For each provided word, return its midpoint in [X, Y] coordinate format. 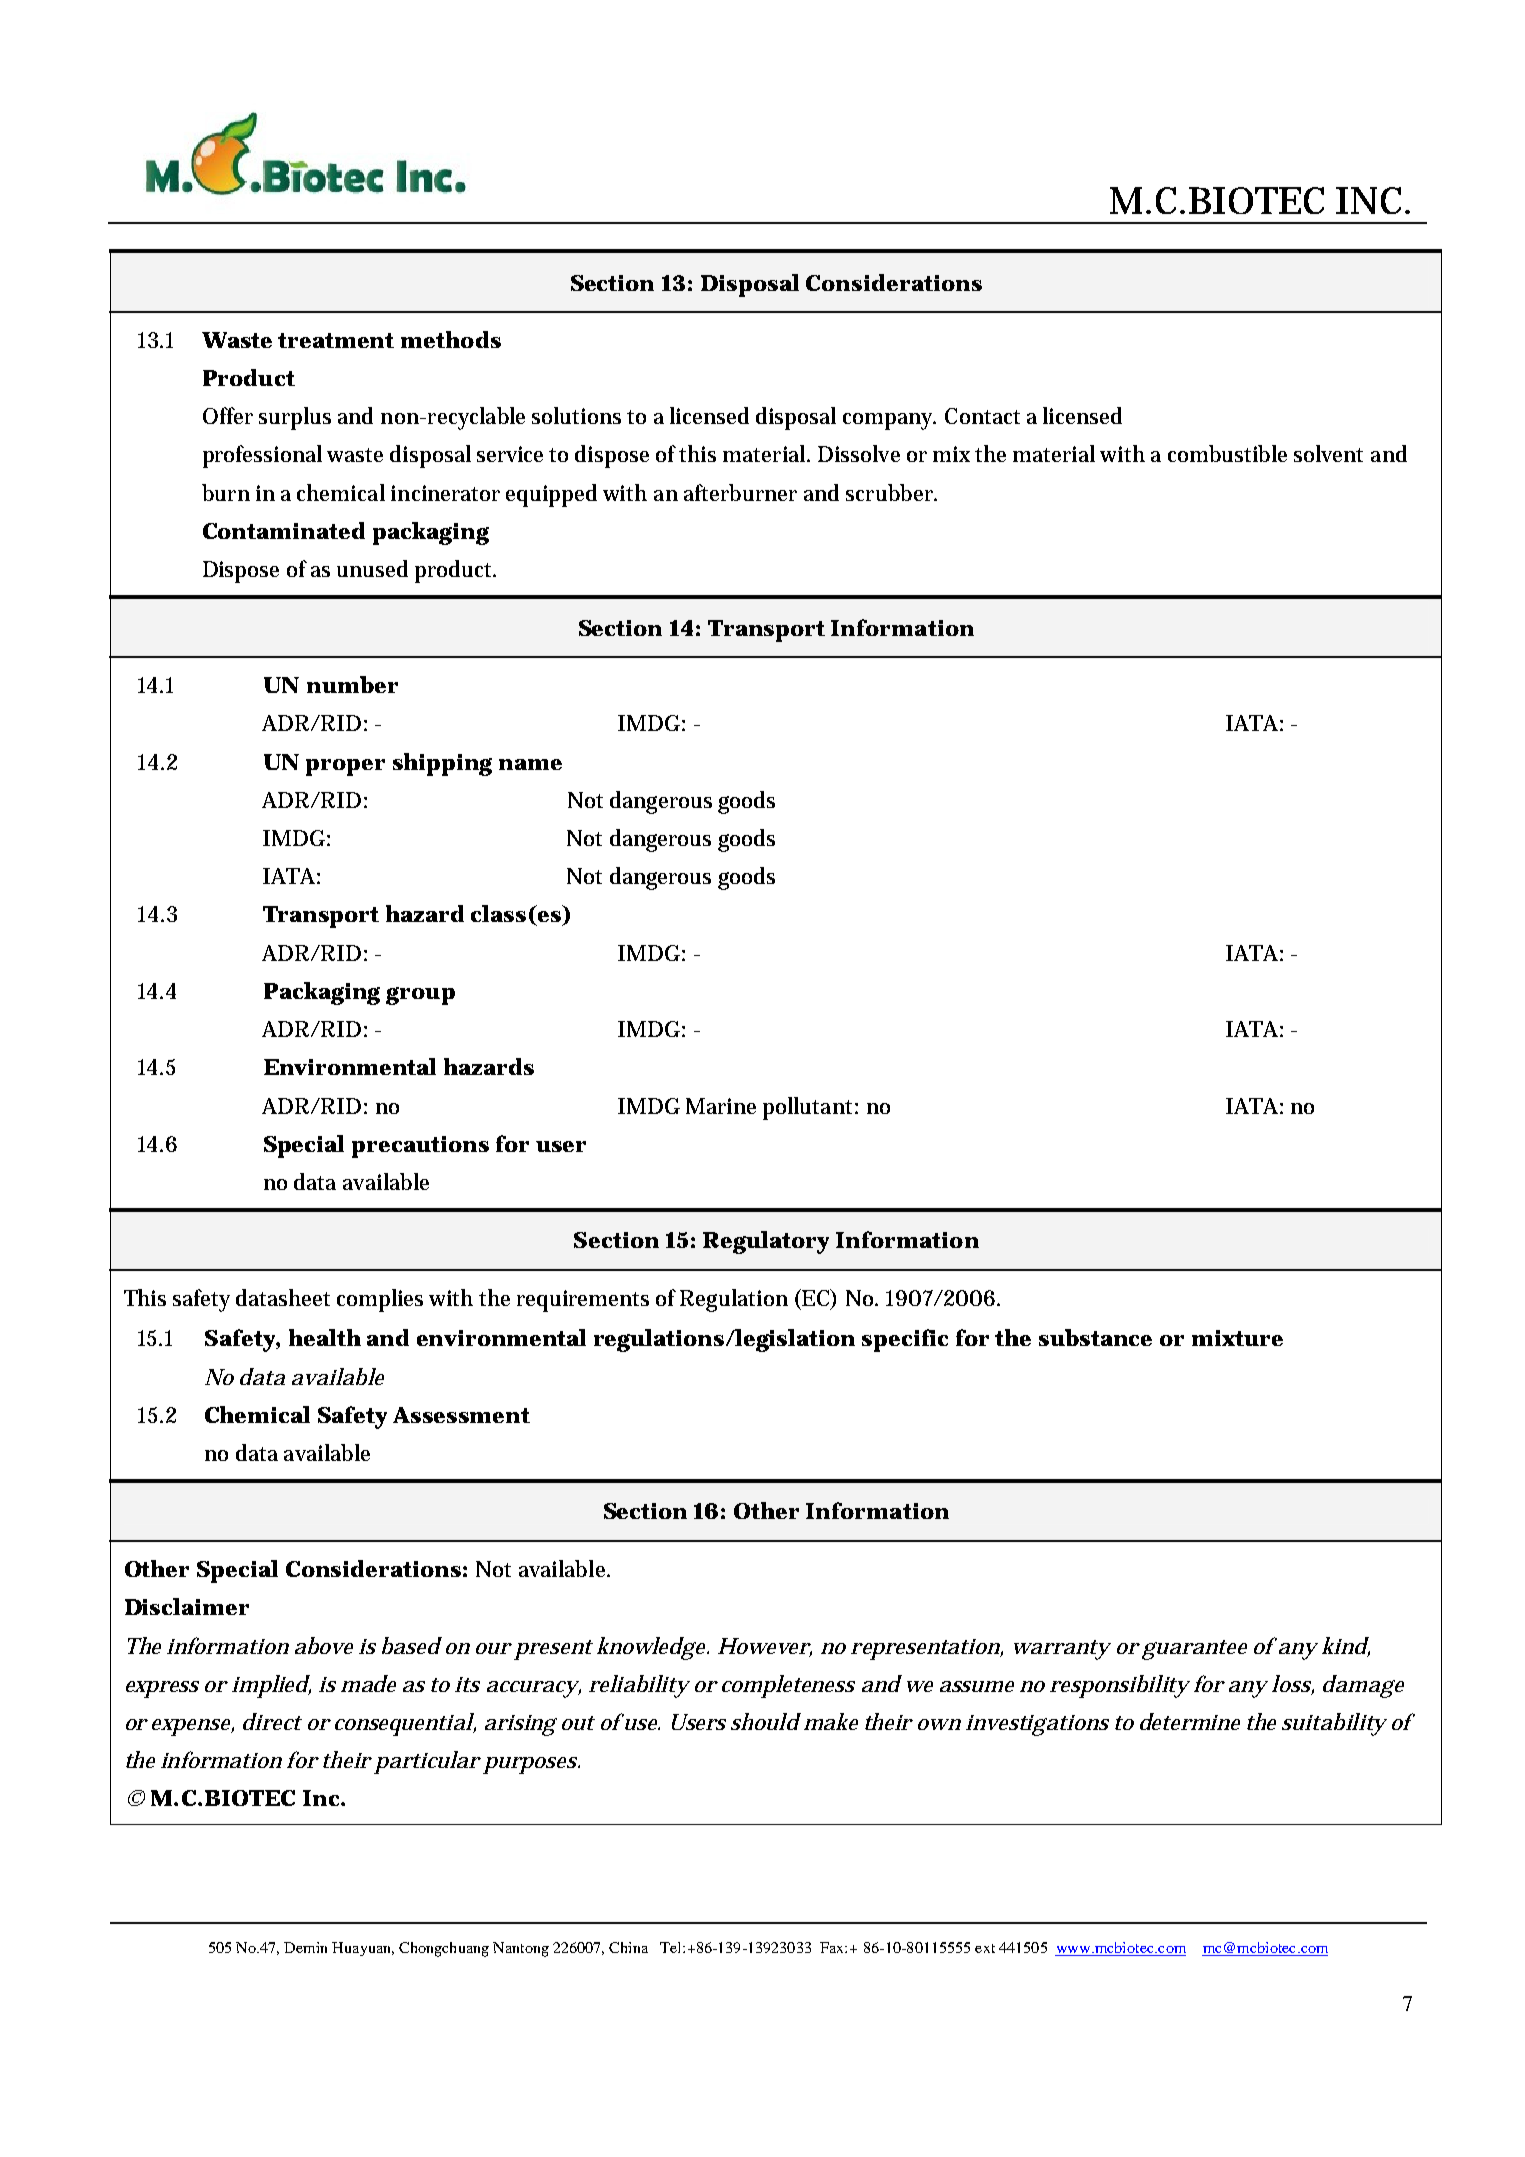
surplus [295, 418]
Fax [833, 1947]
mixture [1237, 1338]
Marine [721, 1106]
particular [427, 1762]
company [889, 421]
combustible [1227, 453]
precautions [420, 1147]
